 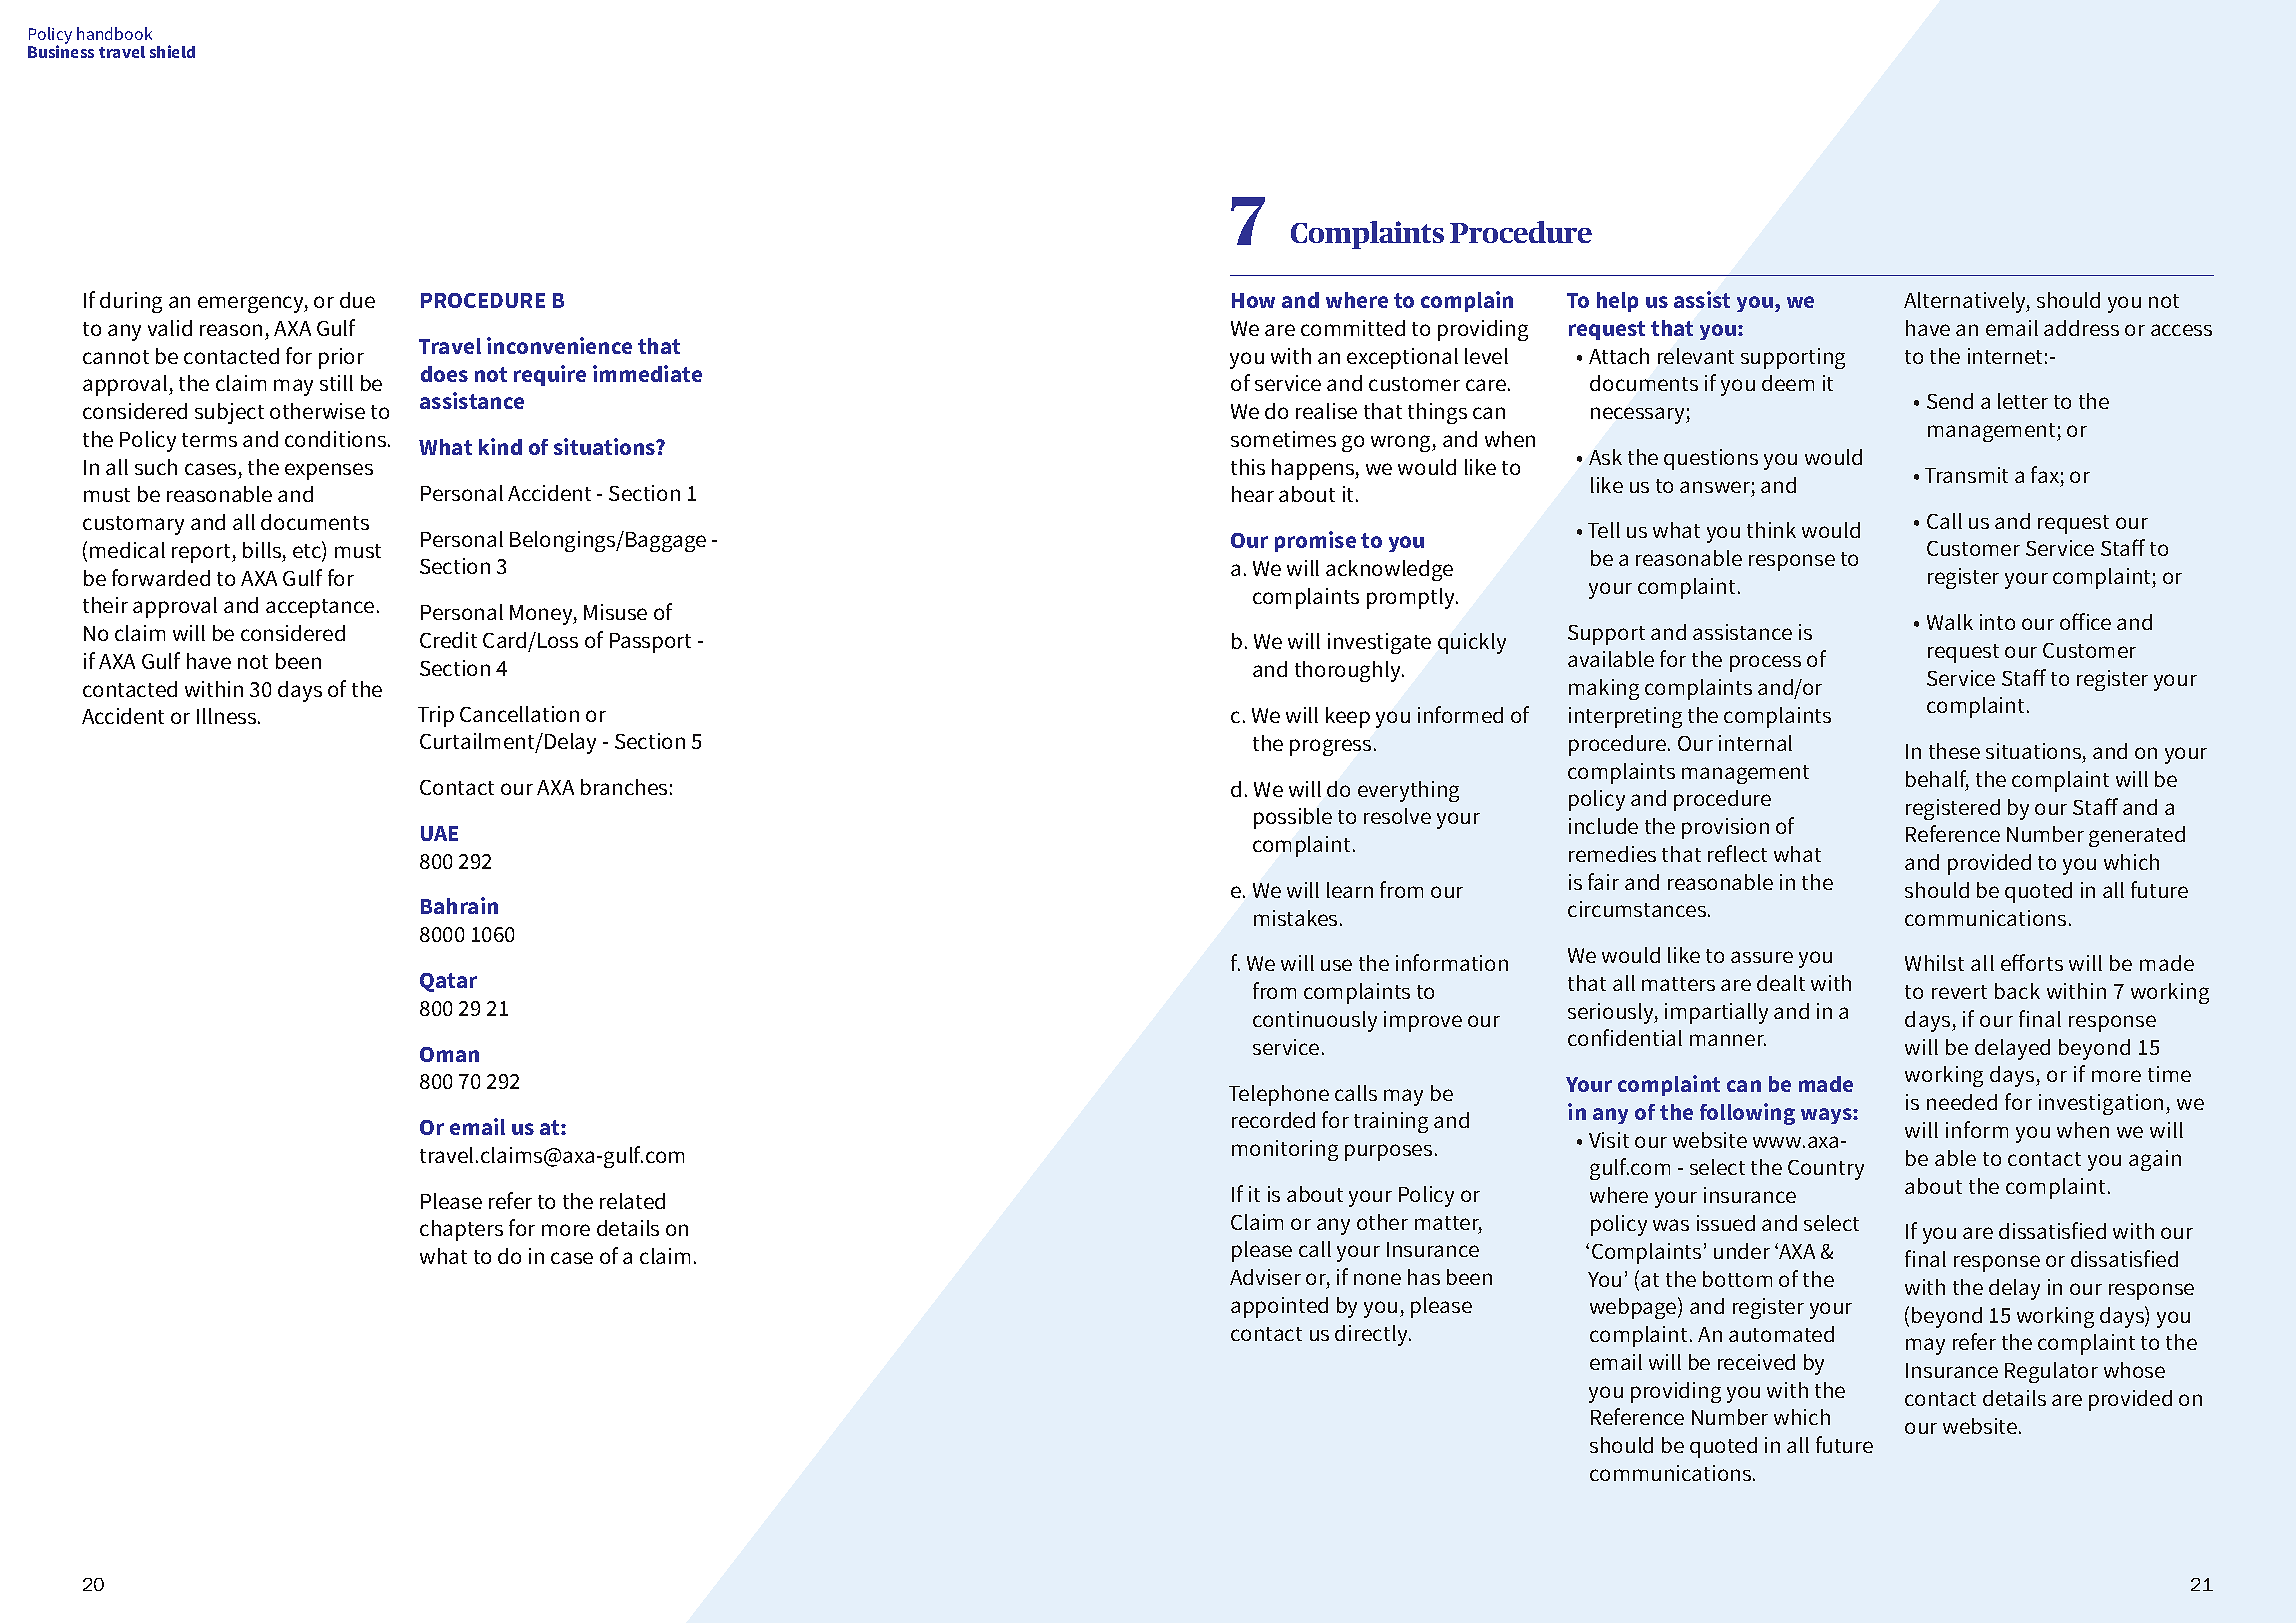 I want to click on revert, so click(x=1959, y=992).
